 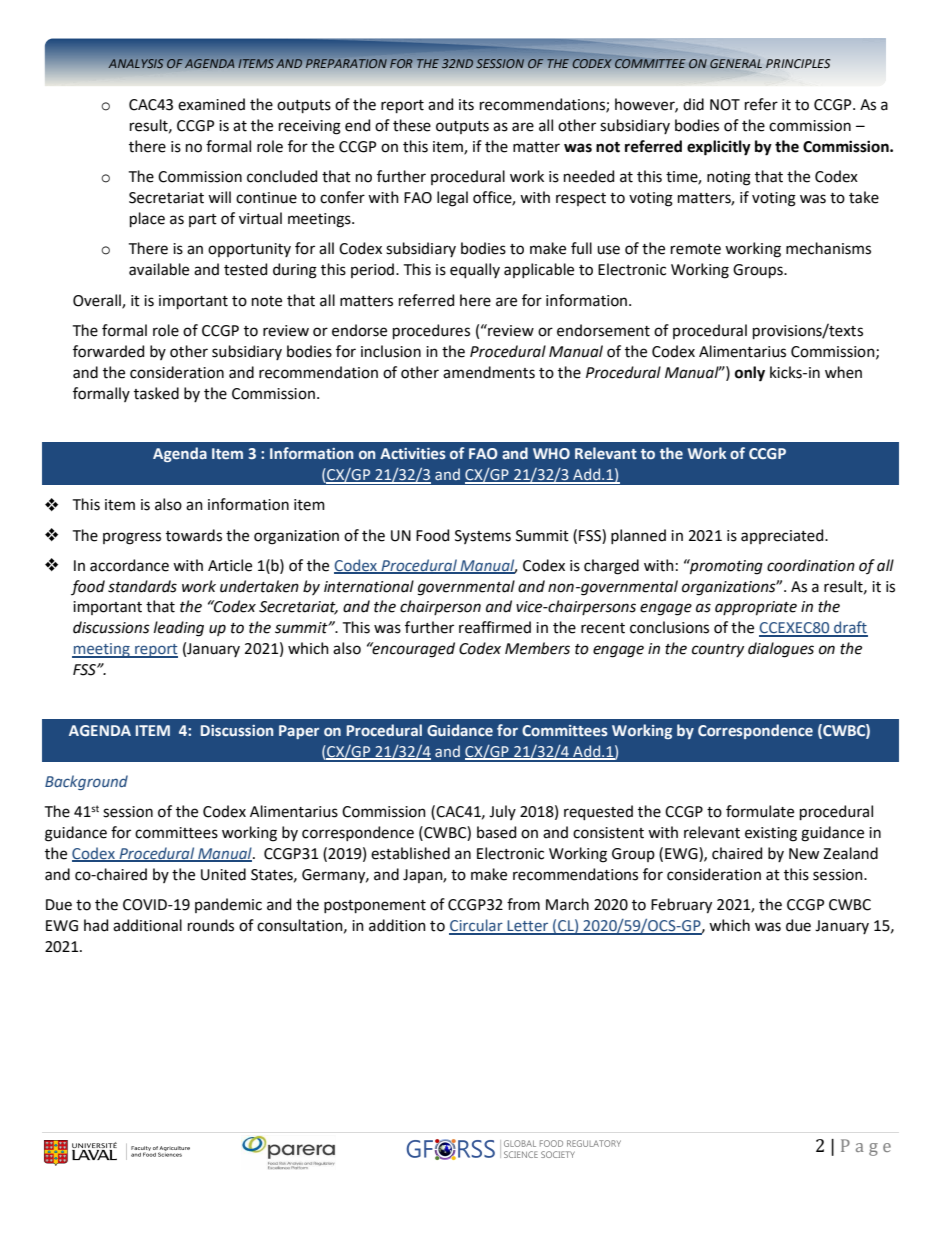 I want to click on available, so click(x=159, y=269).
